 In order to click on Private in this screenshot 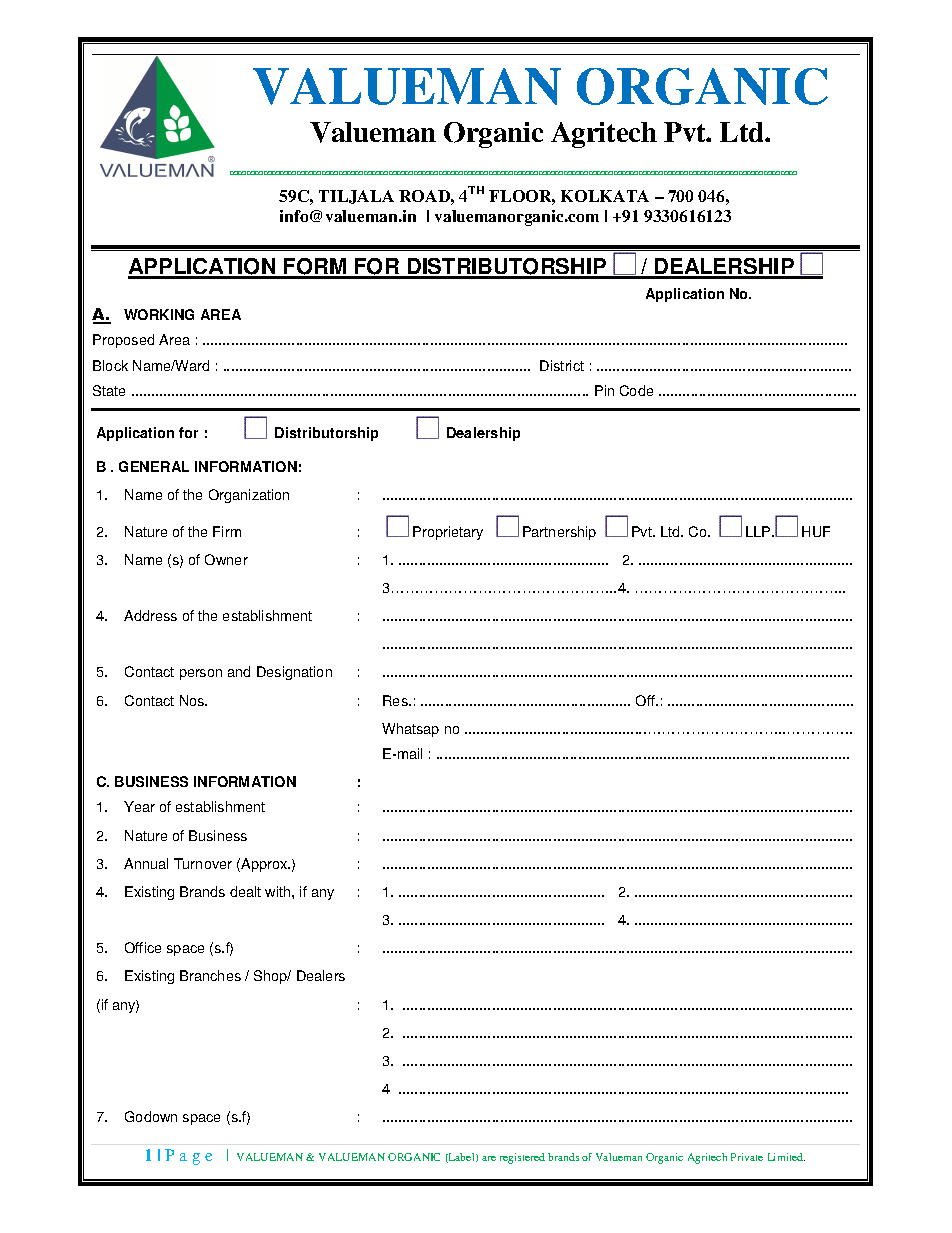, I will do `click(747, 1157)`.
